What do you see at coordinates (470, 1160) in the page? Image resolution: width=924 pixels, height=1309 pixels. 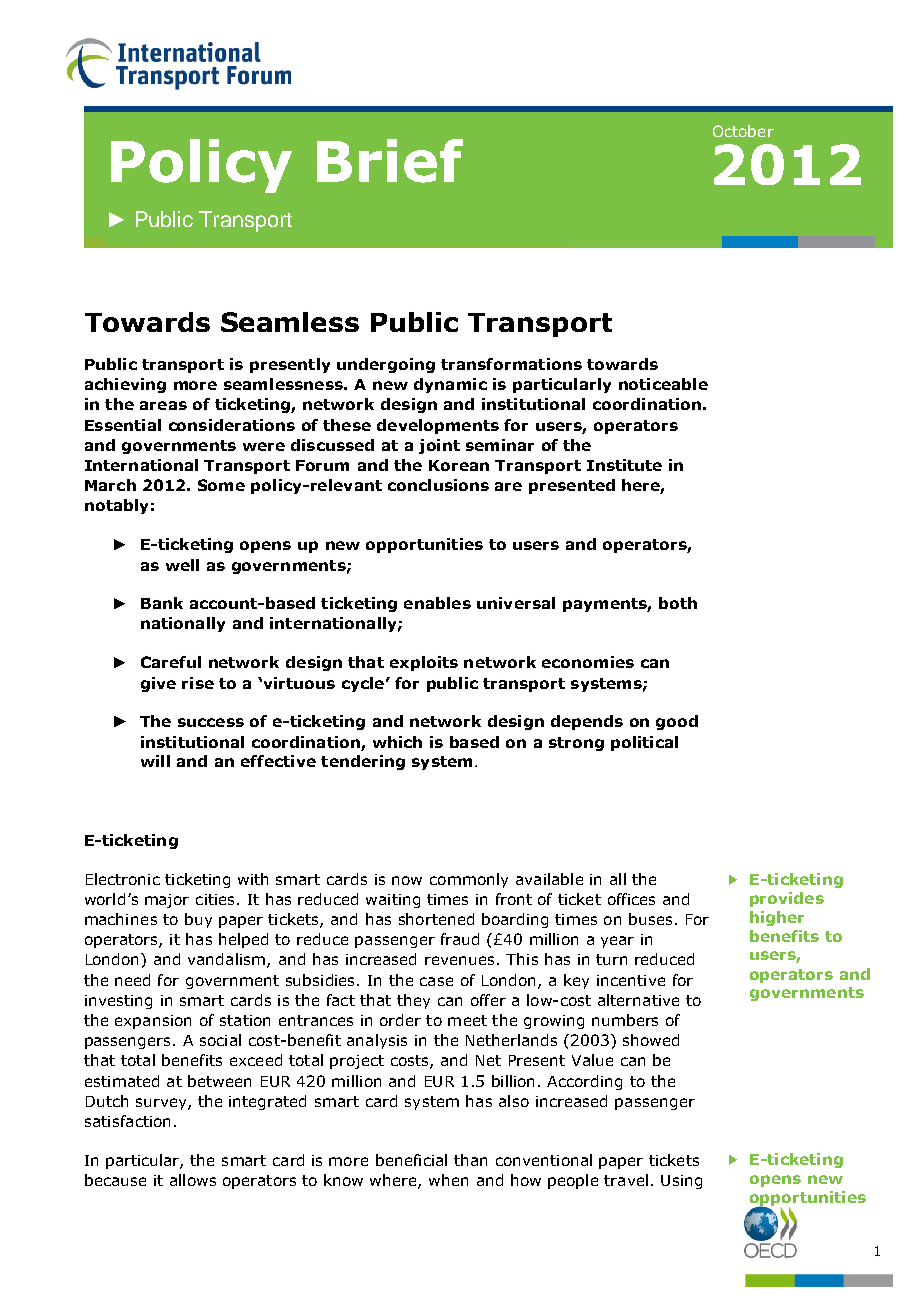 I see `than` at bounding box center [470, 1160].
